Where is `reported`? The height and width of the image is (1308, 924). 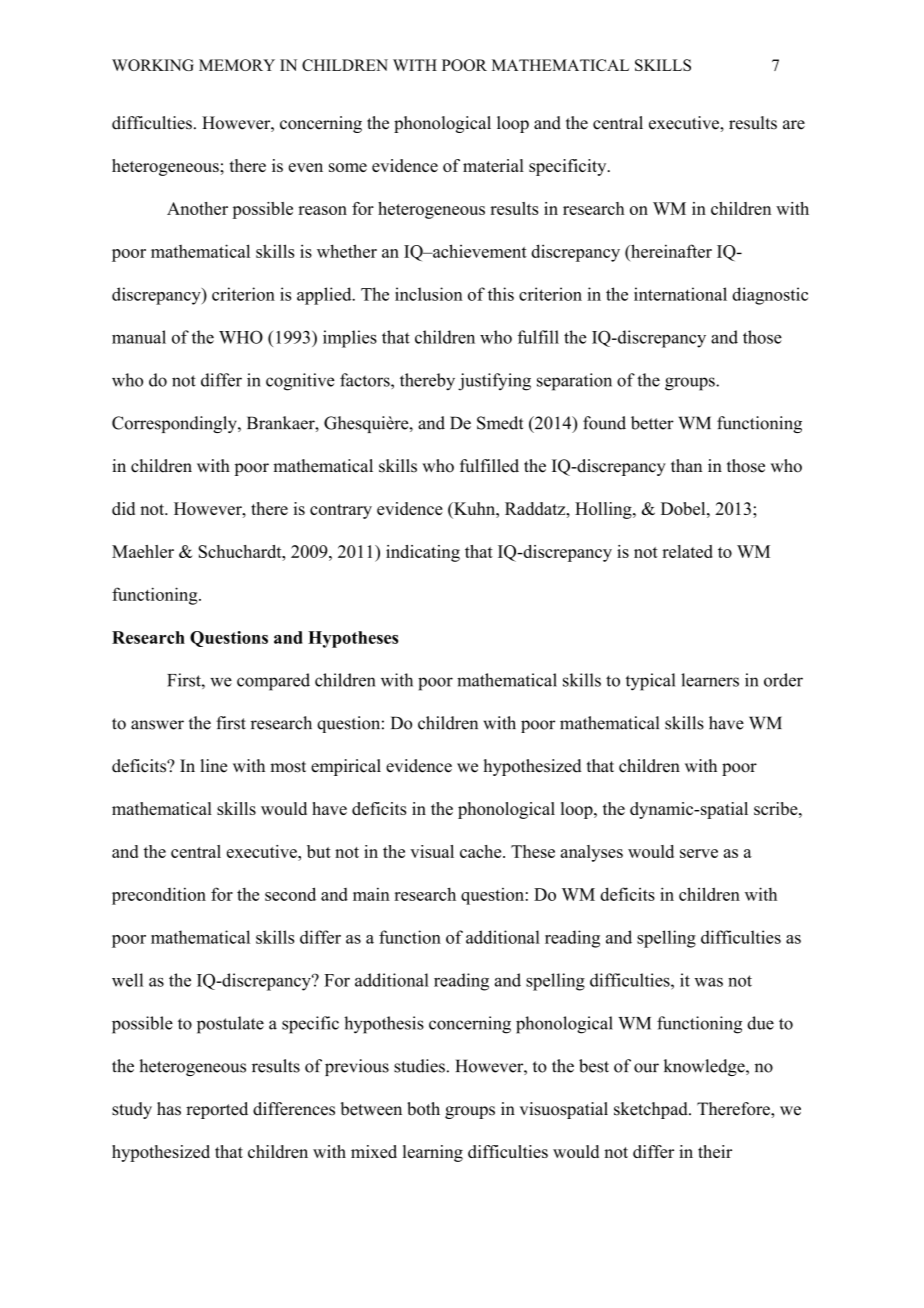
reported is located at coordinates (217, 1110).
